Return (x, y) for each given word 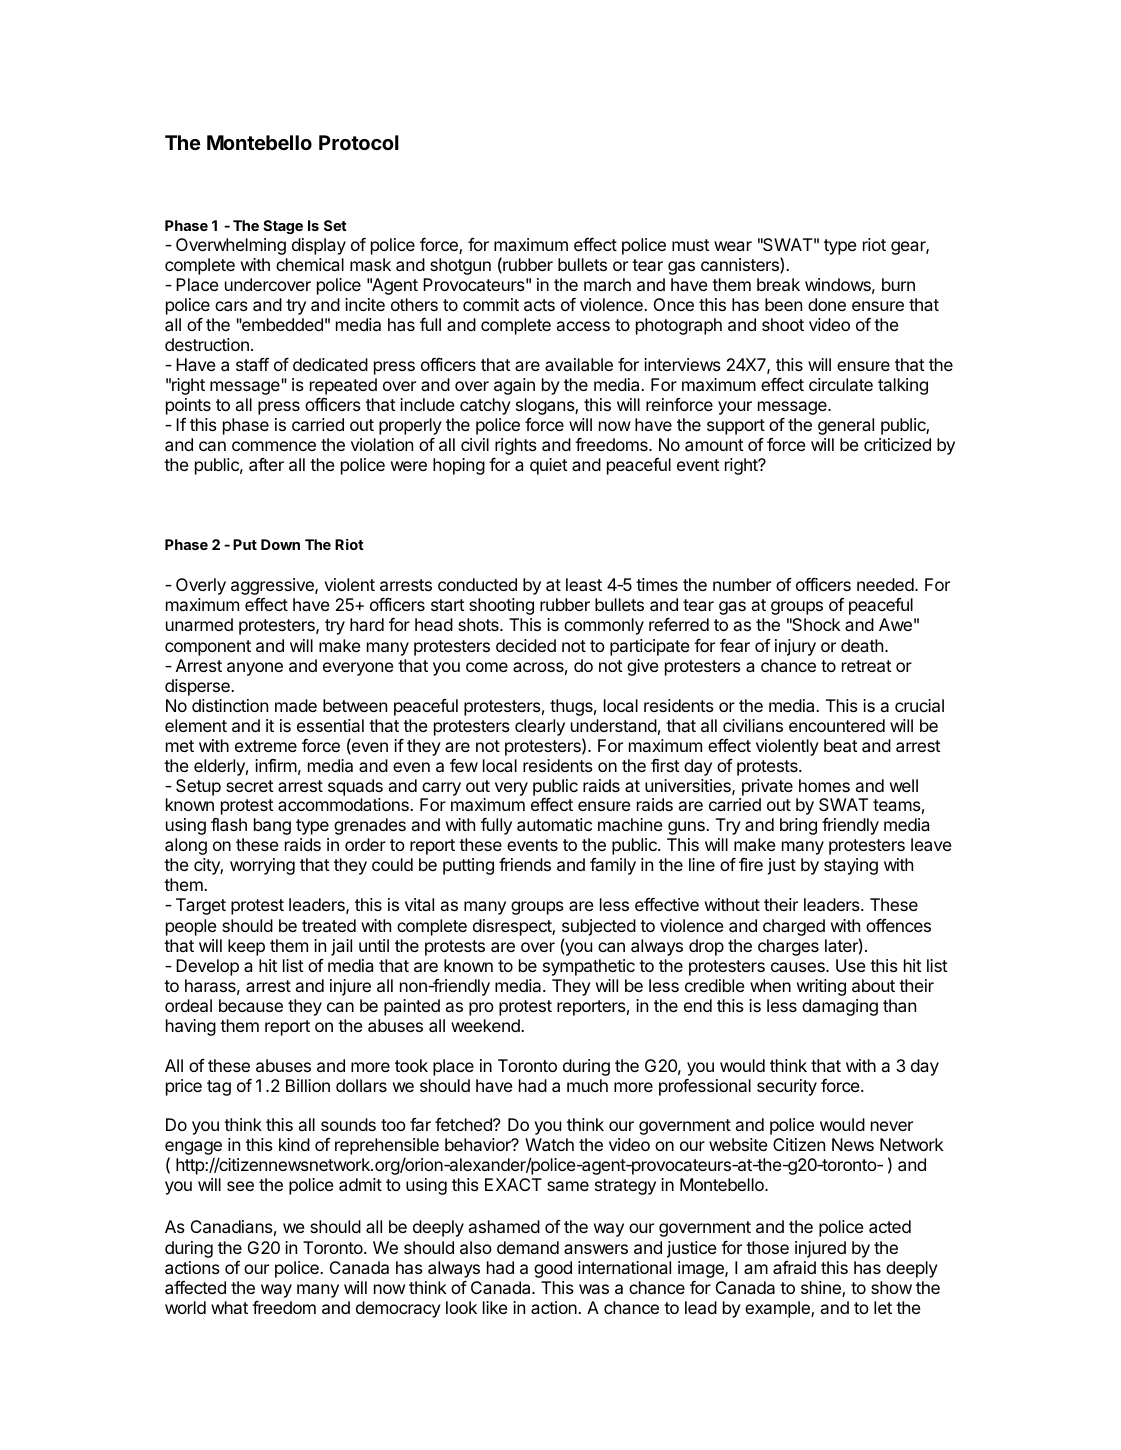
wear (733, 246)
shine (822, 1289)
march (607, 284)
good (553, 1269)
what (229, 1307)
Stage (283, 227)
